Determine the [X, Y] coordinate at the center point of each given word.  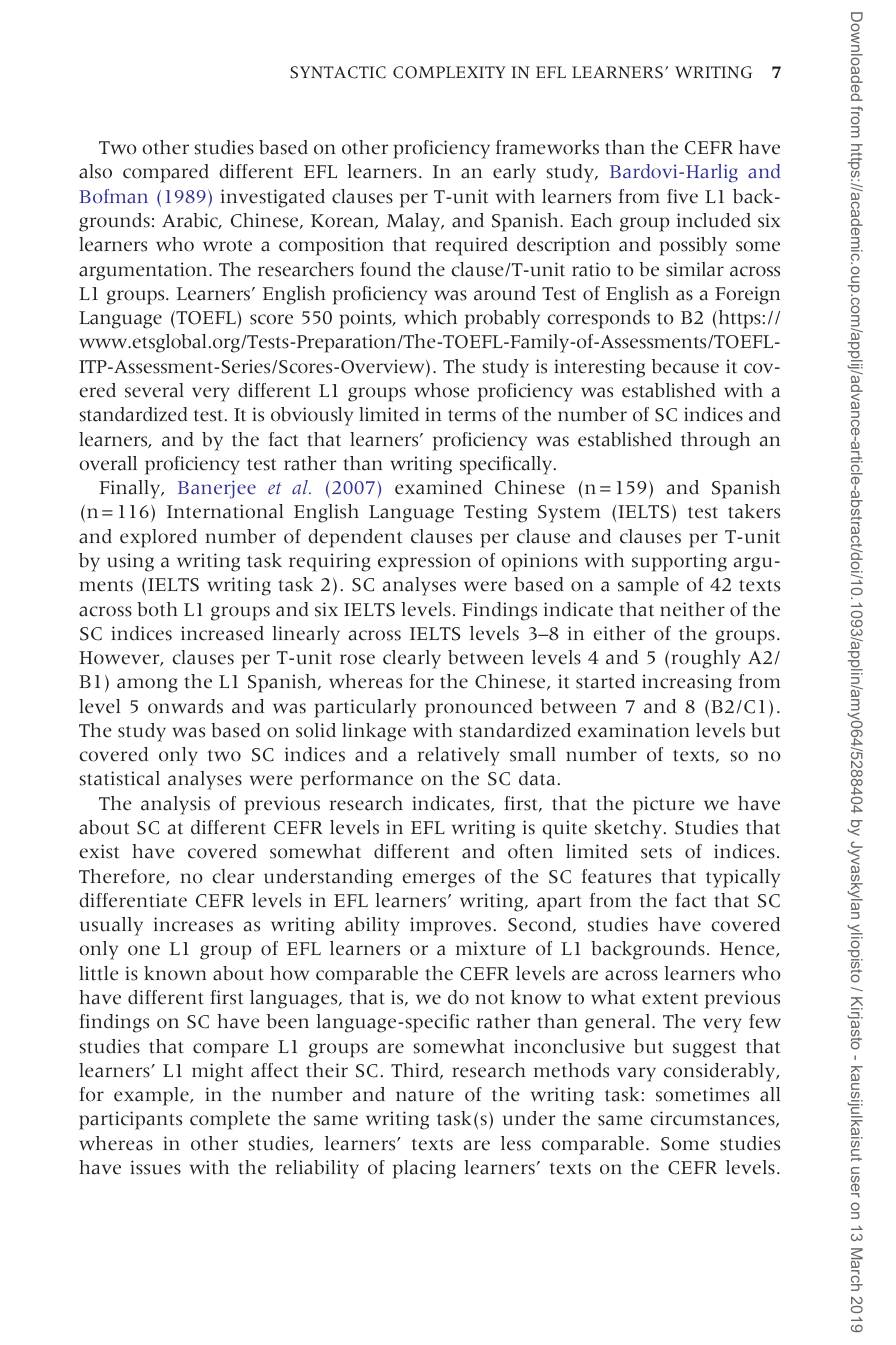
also [95, 171]
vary [636, 1074]
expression [424, 562]
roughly [706, 659]
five [682, 196]
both [157, 609]
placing [424, 1169]
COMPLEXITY [449, 72]
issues [155, 1167]
